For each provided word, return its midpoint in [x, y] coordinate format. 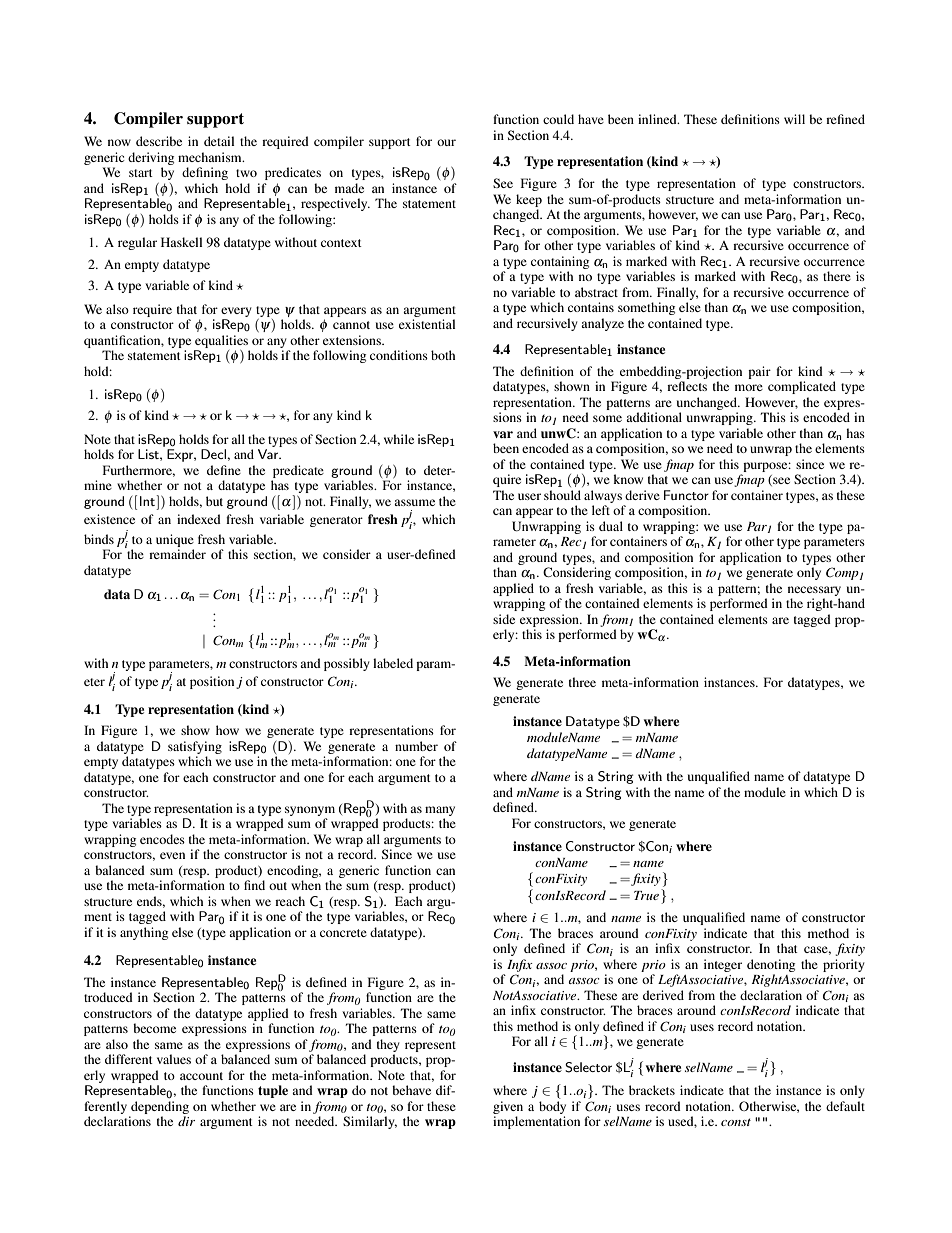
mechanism [211, 157]
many [440, 811]
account [201, 1076]
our [446, 142]
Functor [686, 495]
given [508, 1107]
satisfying [195, 747]
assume [414, 502]
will [794, 119]
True [646, 895]
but [214, 501]
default [845, 1106]
